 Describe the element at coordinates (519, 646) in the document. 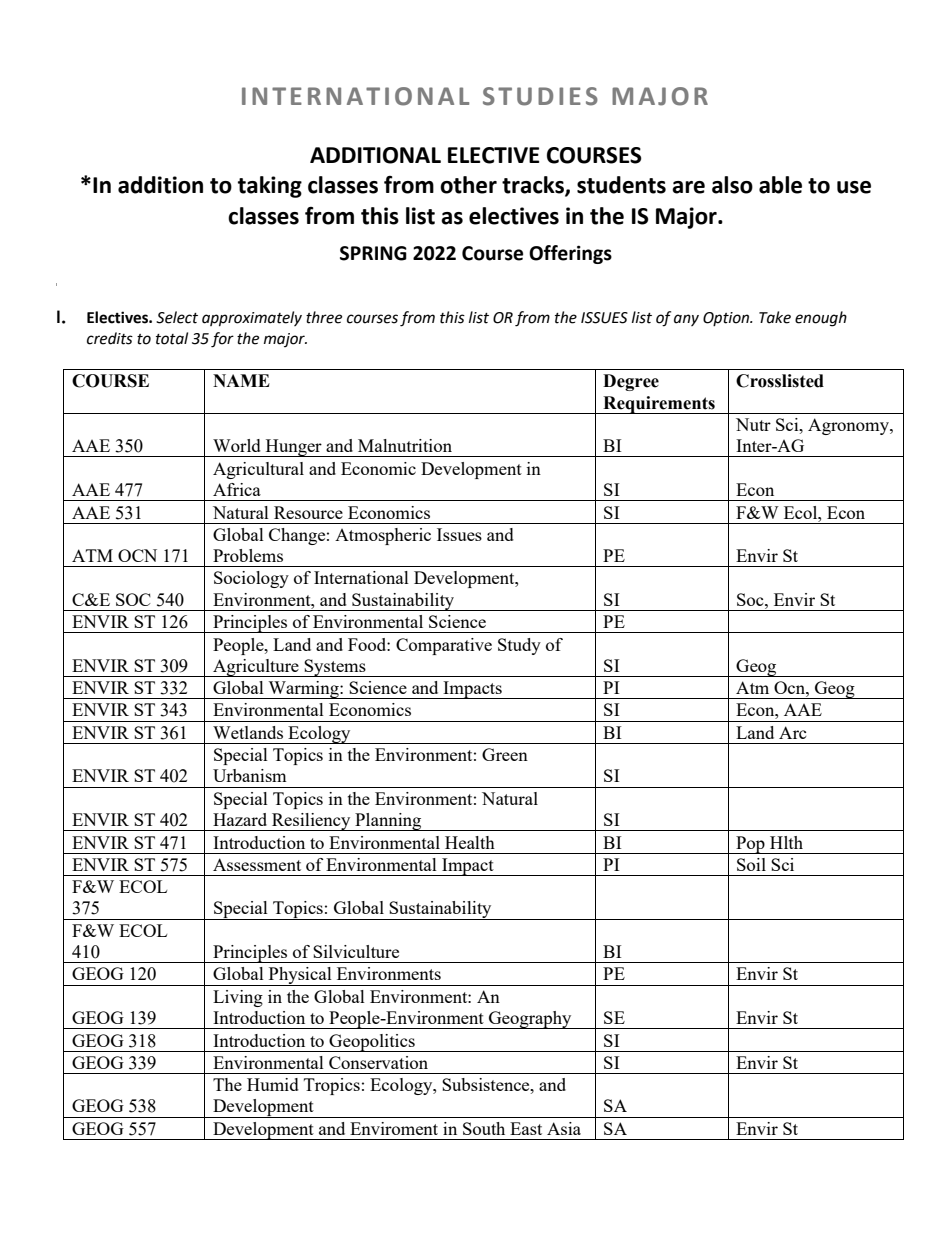

I see `Study` at that location.
